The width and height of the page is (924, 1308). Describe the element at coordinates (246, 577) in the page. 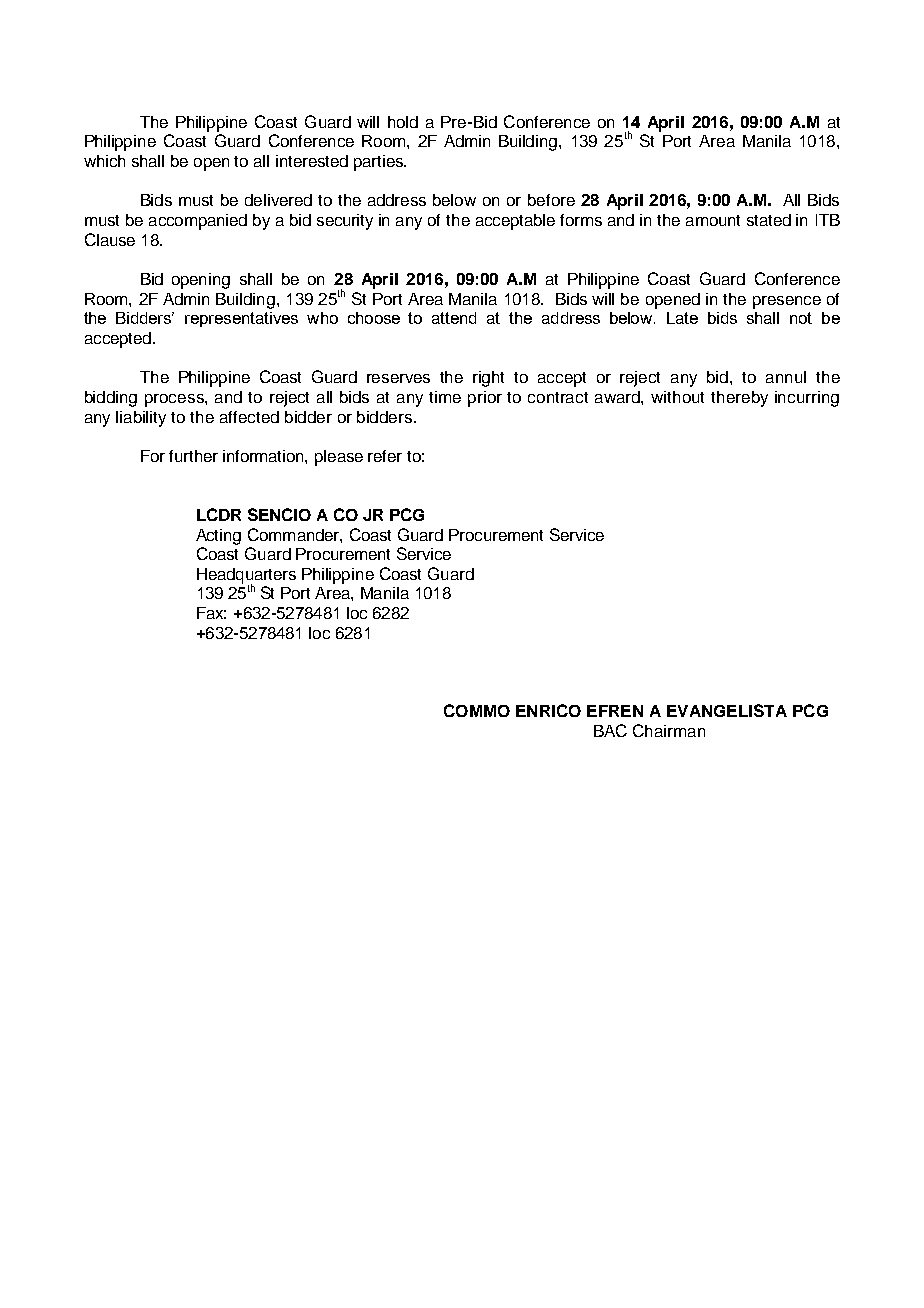

I see `Headquarters` at that location.
